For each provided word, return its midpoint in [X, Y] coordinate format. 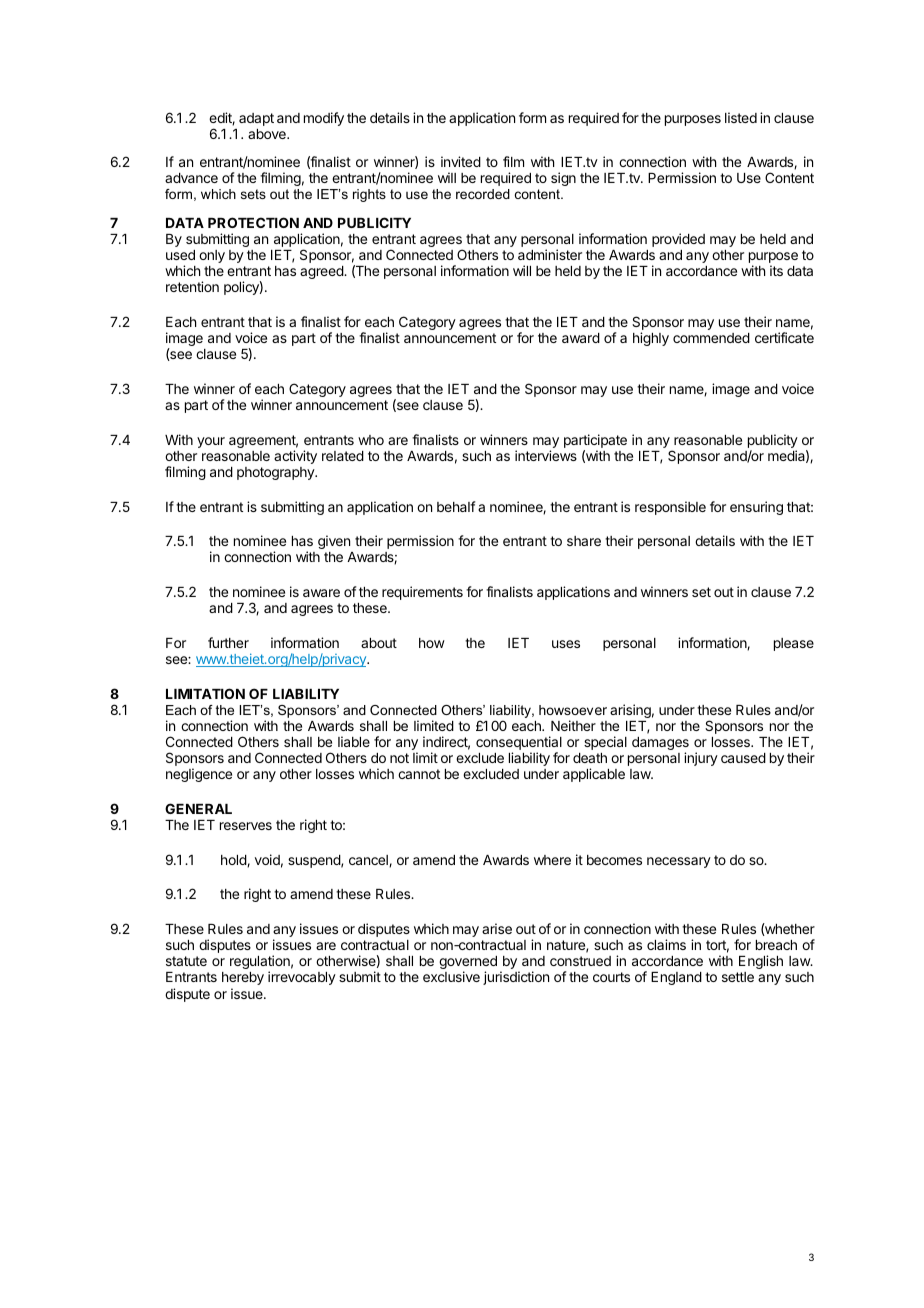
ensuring [756, 508]
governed [468, 964]
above [268, 134]
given [334, 542]
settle [738, 977]
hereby [243, 978]
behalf [456, 506]
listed [741, 117]
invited [461, 161]
